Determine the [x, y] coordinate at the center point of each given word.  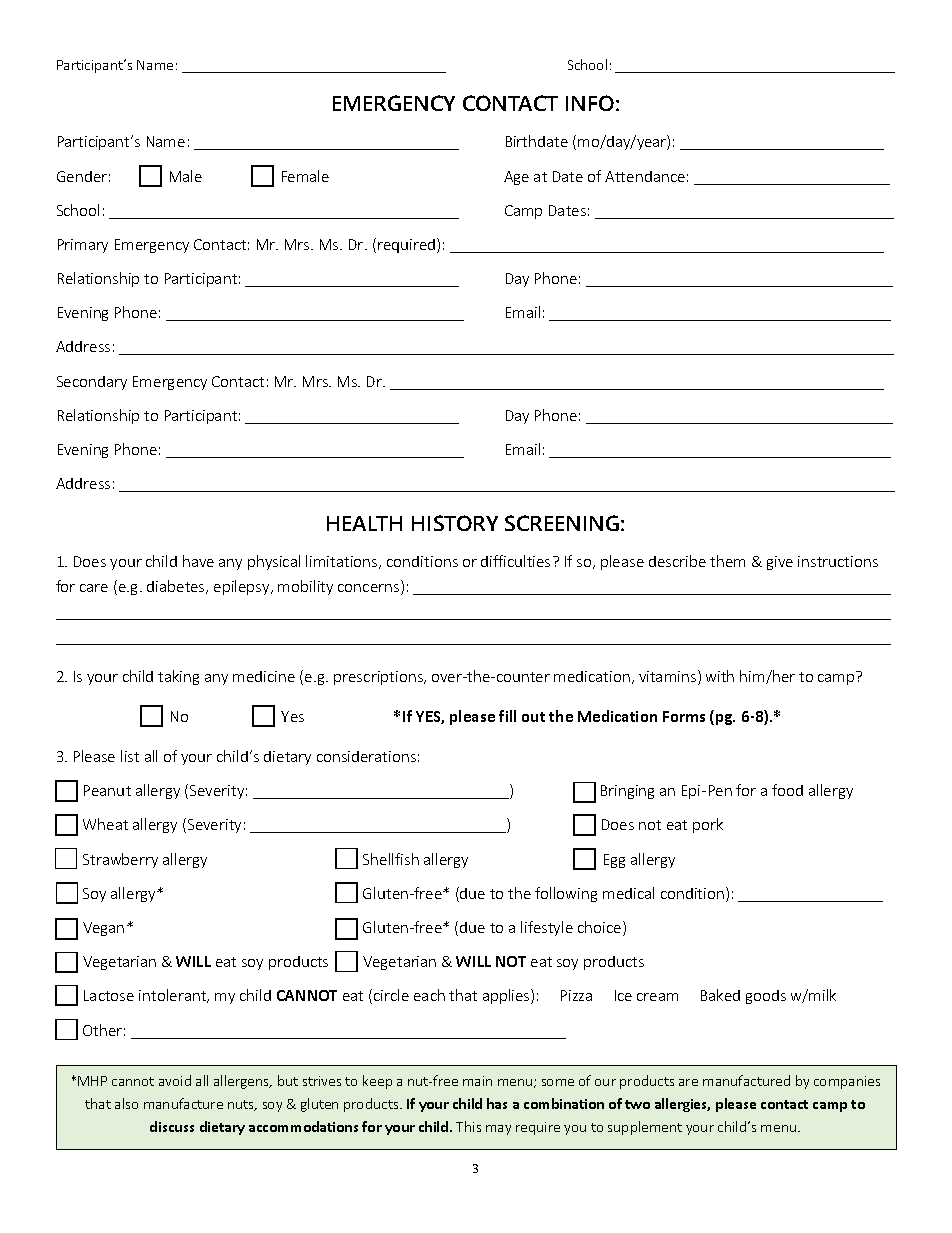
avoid [175, 1080]
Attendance [645, 176]
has [497, 1103]
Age [516, 178]
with [720, 676]
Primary [83, 246]
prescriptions [379, 678]
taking [178, 677]
